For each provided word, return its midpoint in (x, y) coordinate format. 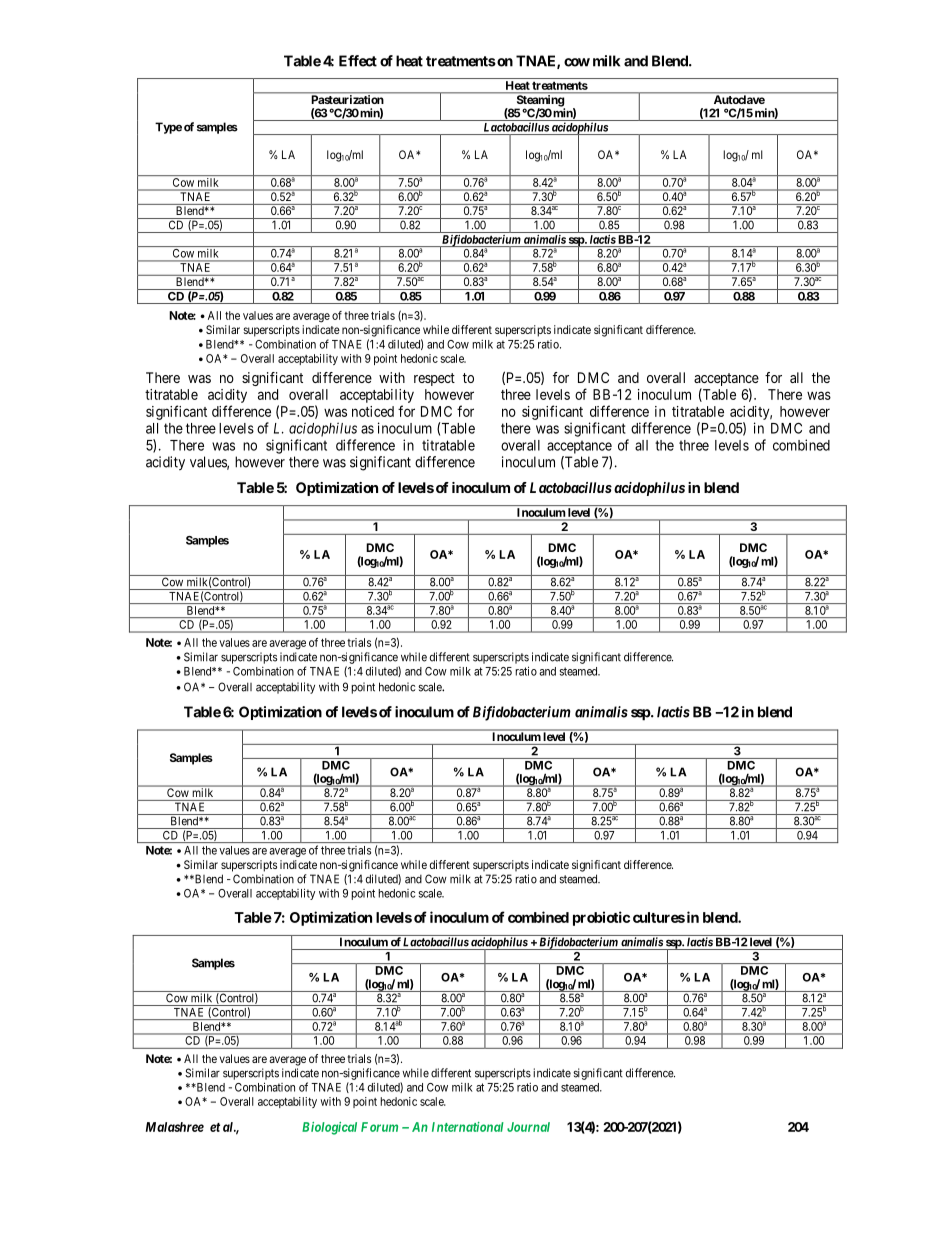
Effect (358, 61)
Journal (528, 1127)
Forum (379, 1127)
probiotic (601, 918)
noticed (373, 411)
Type (168, 128)
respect (434, 379)
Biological (329, 1128)
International (468, 1127)
